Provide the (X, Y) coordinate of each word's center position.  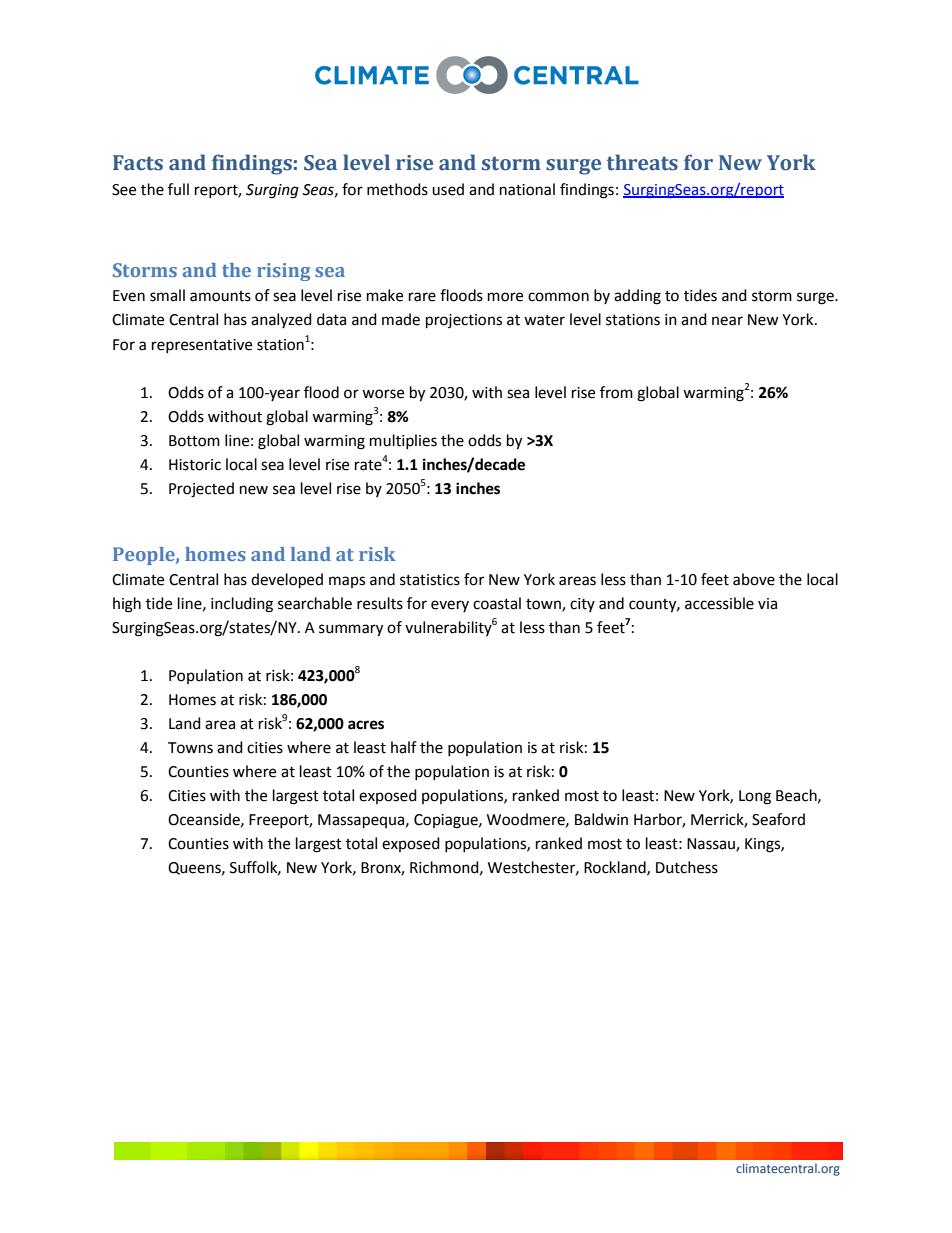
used (448, 189)
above (754, 579)
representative (202, 346)
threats (642, 162)
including (242, 605)
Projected (201, 490)
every (450, 606)
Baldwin (601, 819)
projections (464, 321)
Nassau (712, 845)
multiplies (403, 441)
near (727, 321)
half (404, 747)
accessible (719, 603)
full (178, 189)
